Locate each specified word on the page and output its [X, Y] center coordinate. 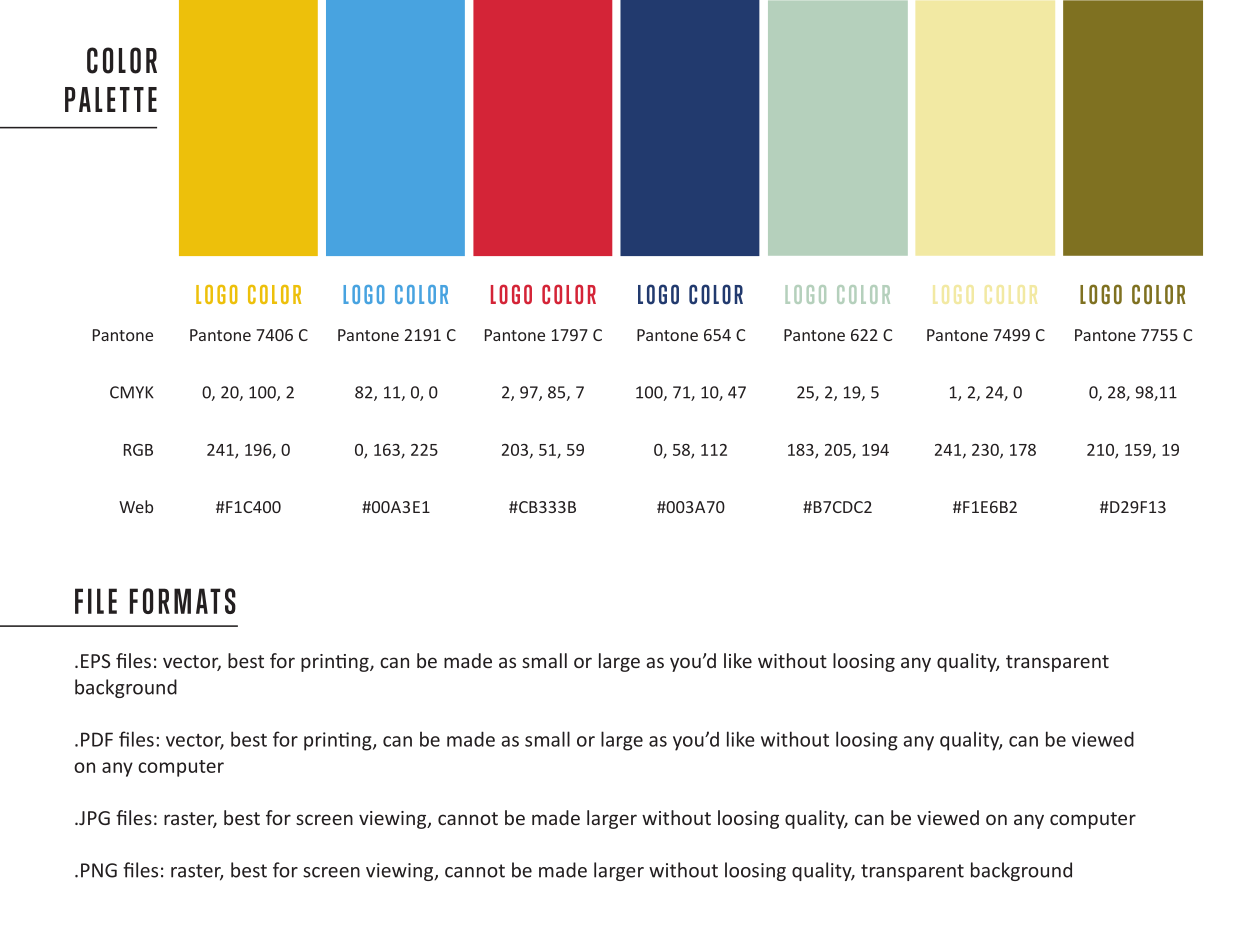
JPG [93, 818]
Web [136, 506]
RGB [138, 450]
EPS [95, 661]
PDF [97, 739]
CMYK [132, 392]
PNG [99, 870]
